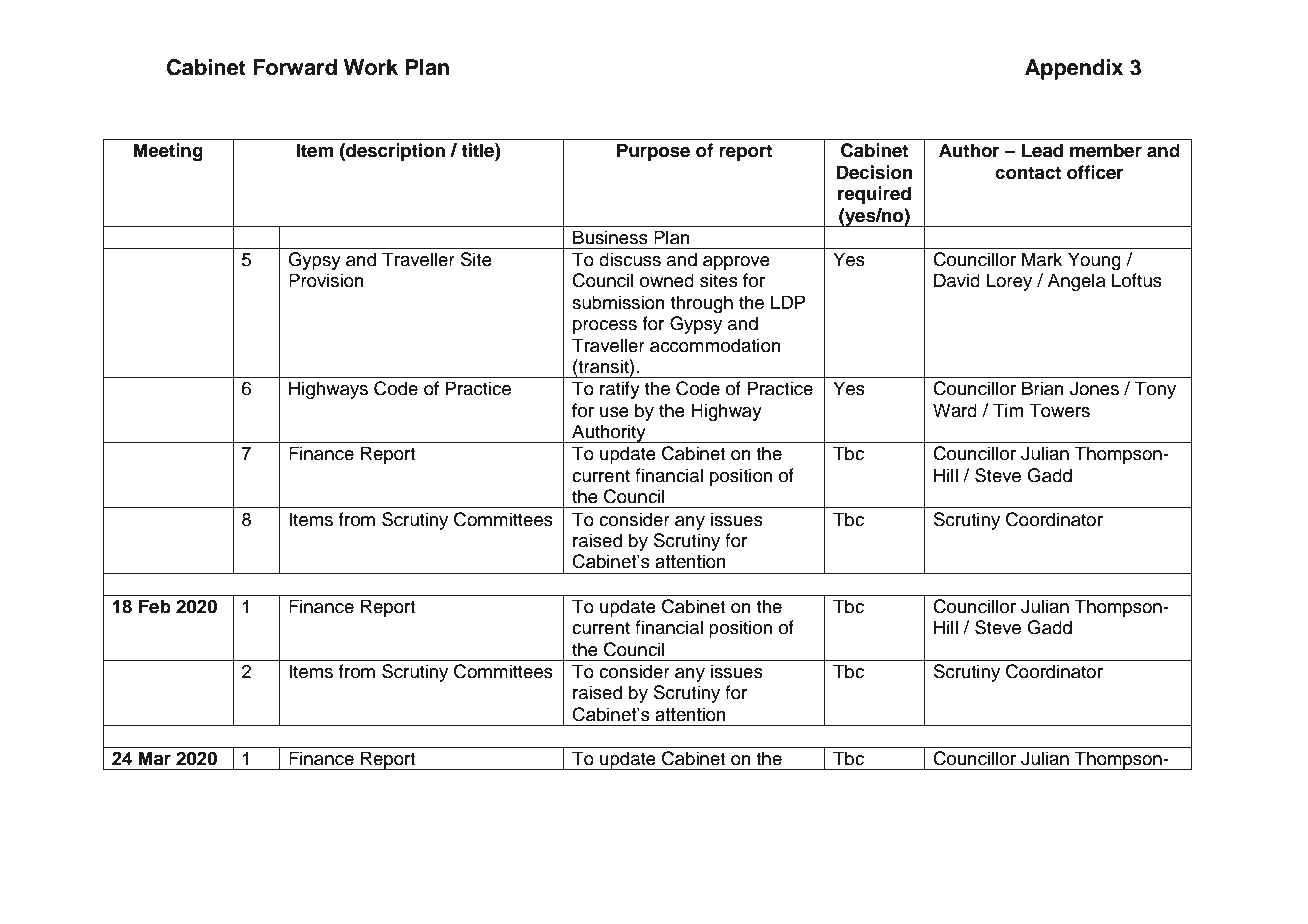 The width and height of the image is (1308, 924). I want to click on Meeting, so click(168, 152).
